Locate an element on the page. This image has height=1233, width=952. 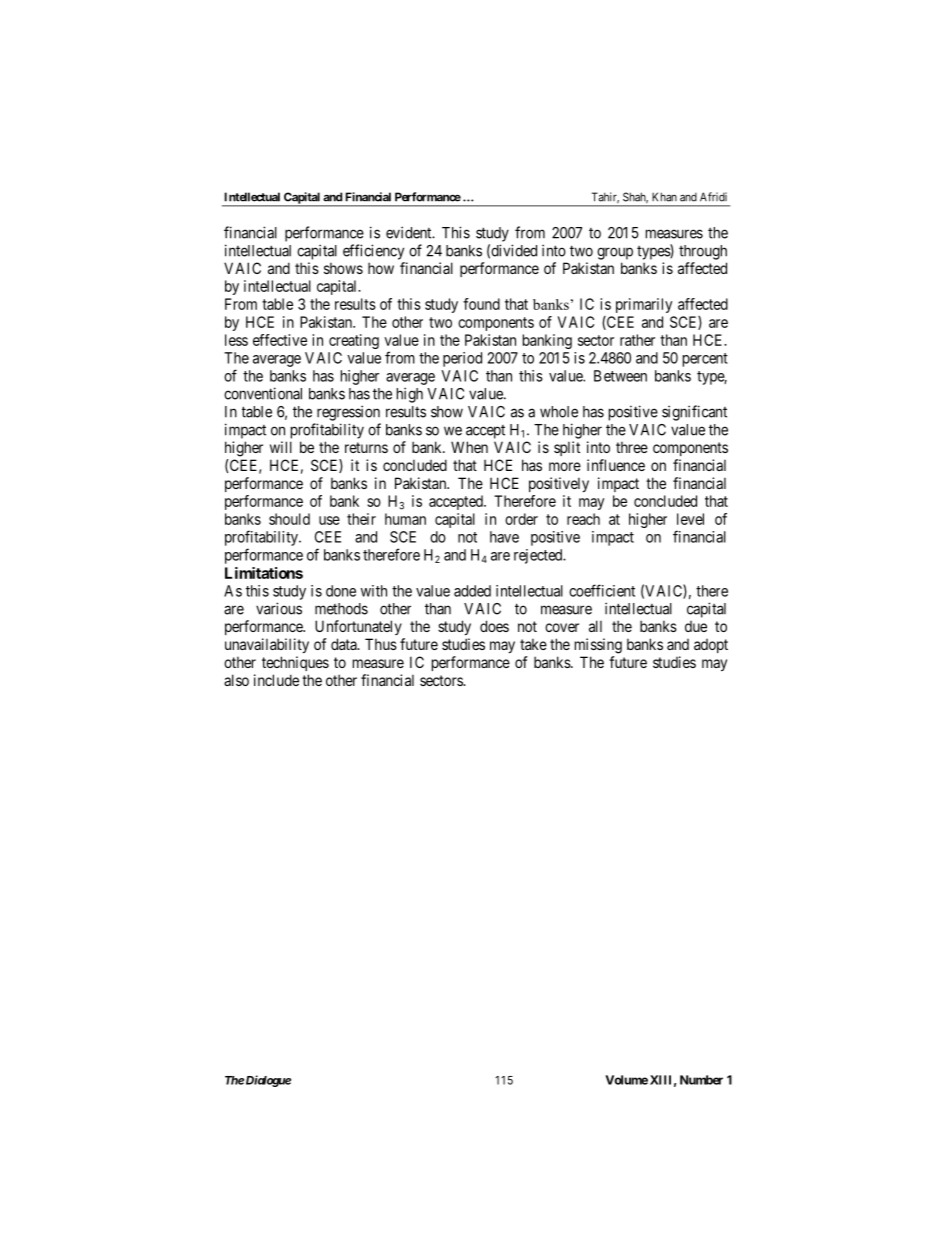
level is located at coordinates (690, 519).
